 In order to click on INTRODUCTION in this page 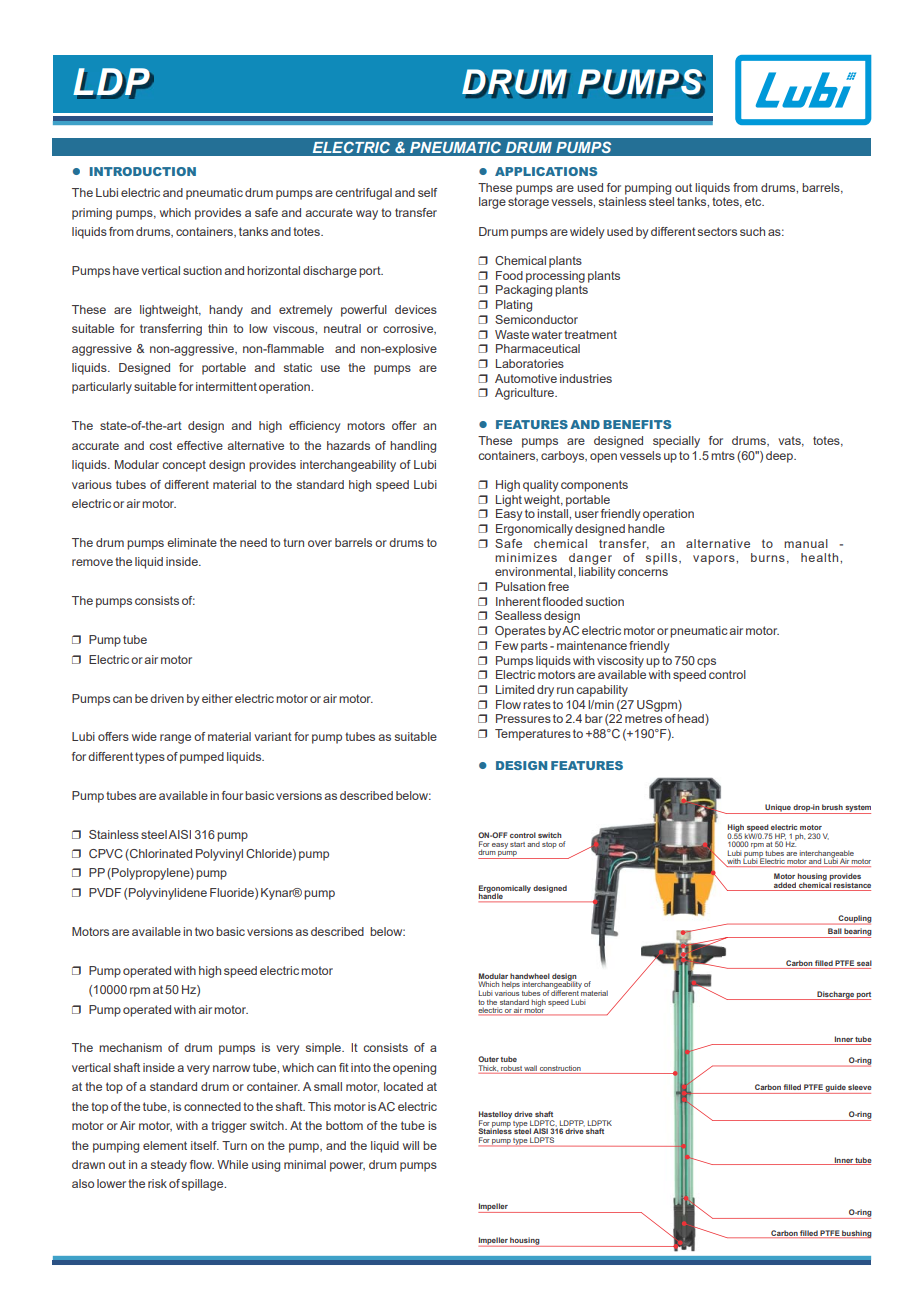, I will do `click(143, 171)`.
